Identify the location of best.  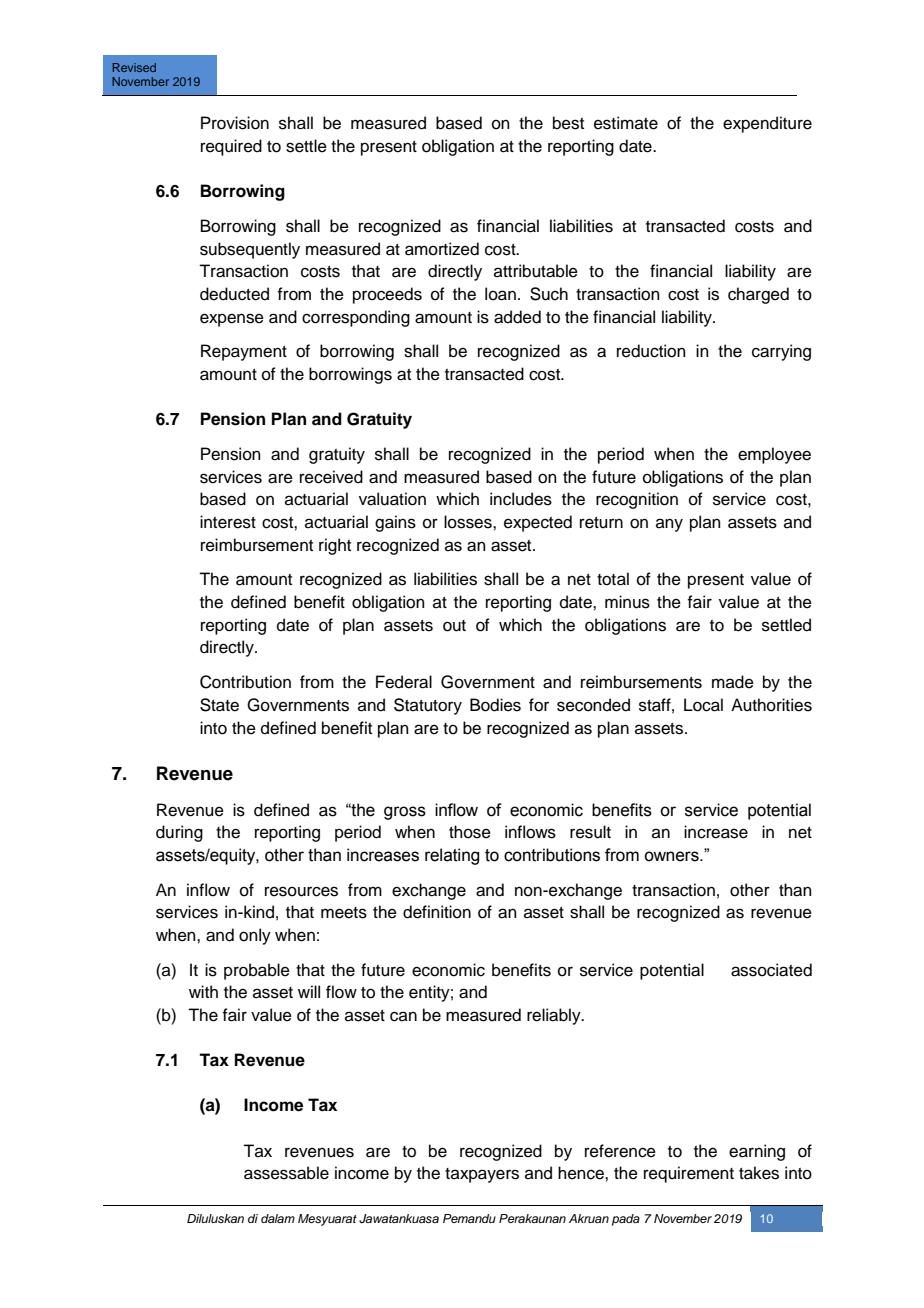
(568, 123).
